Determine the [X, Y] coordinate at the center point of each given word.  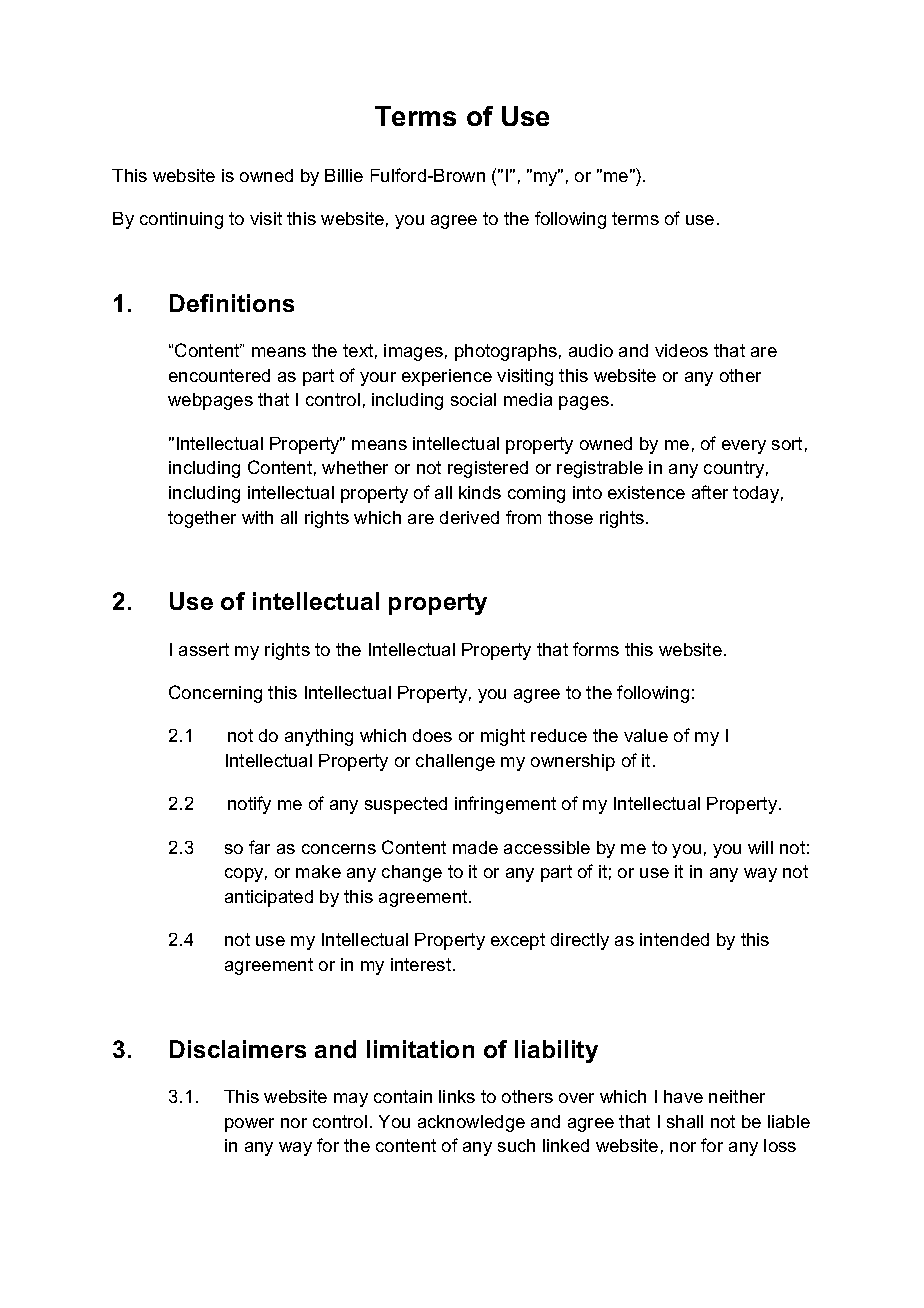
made [475, 847]
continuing [181, 220]
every [744, 447]
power [249, 1125]
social [473, 399]
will [760, 847]
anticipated [269, 898]
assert [204, 649]
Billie [344, 175]
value [646, 735]
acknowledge [471, 1123]
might [503, 737]
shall [685, 1121]
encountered [219, 375]
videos [681, 350]
